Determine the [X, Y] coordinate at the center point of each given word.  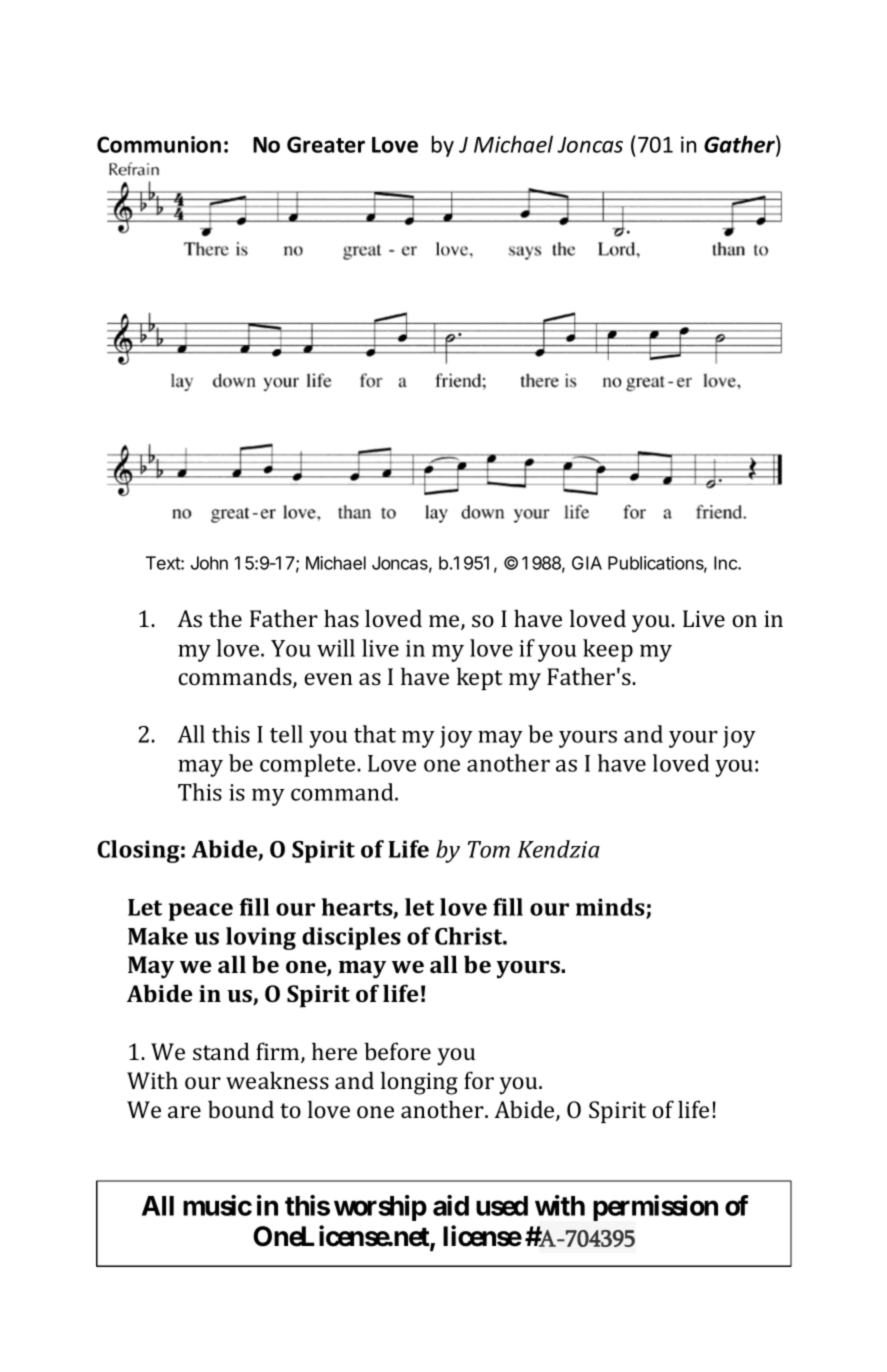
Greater [326, 144]
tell [286, 734]
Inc [726, 563]
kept [480, 678]
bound [241, 1109]
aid [451, 1205]
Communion [159, 144]
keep [608, 650]
